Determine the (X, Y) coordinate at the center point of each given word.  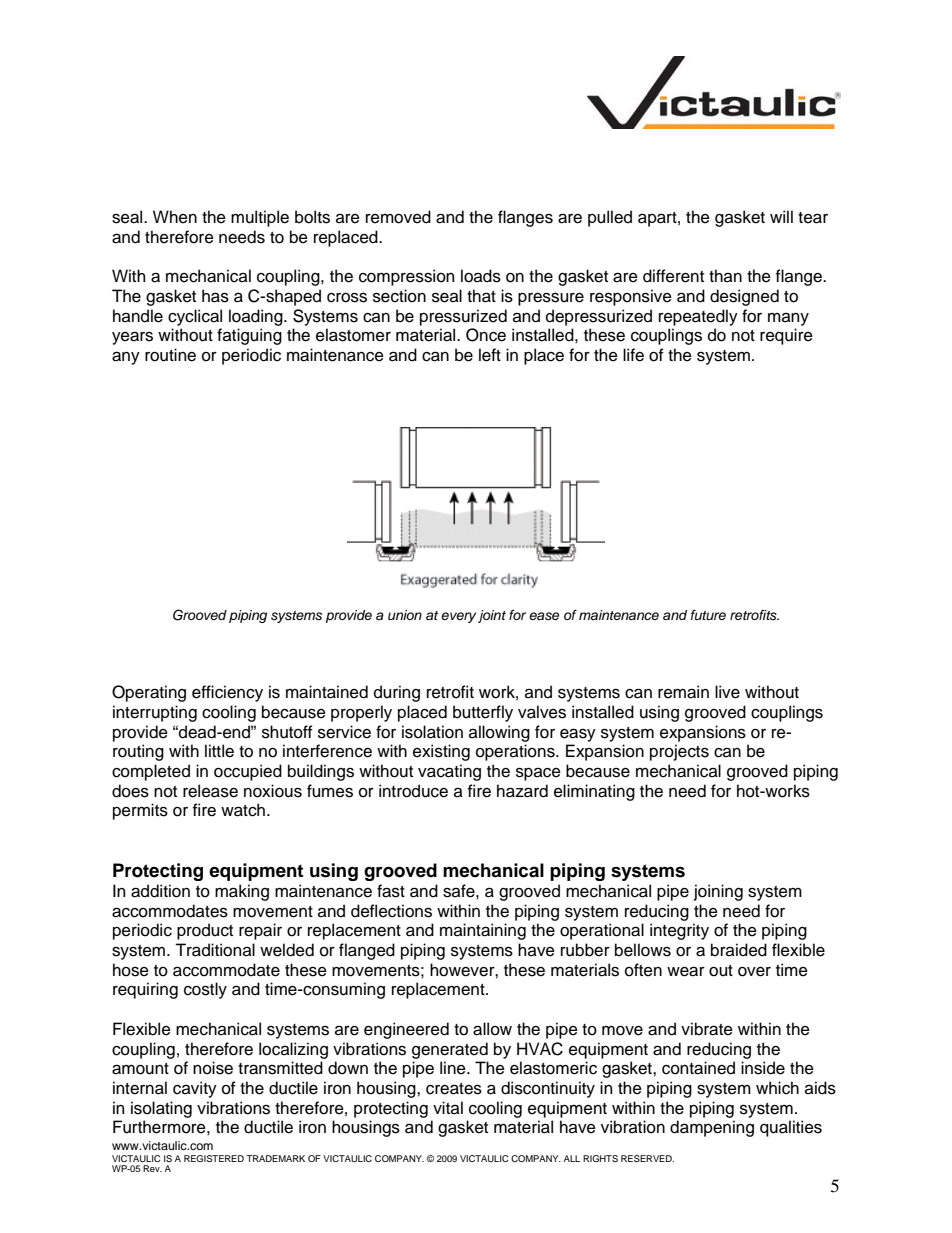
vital (448, 1108)
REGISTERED (214, 1158)
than (725, 276)
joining (718, 892)
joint (492, 616)
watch (243, 810)
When (175, 217)
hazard (522, 791)
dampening (712, 1128)
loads (481, 276)
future (708, 615)
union (405, 615)
